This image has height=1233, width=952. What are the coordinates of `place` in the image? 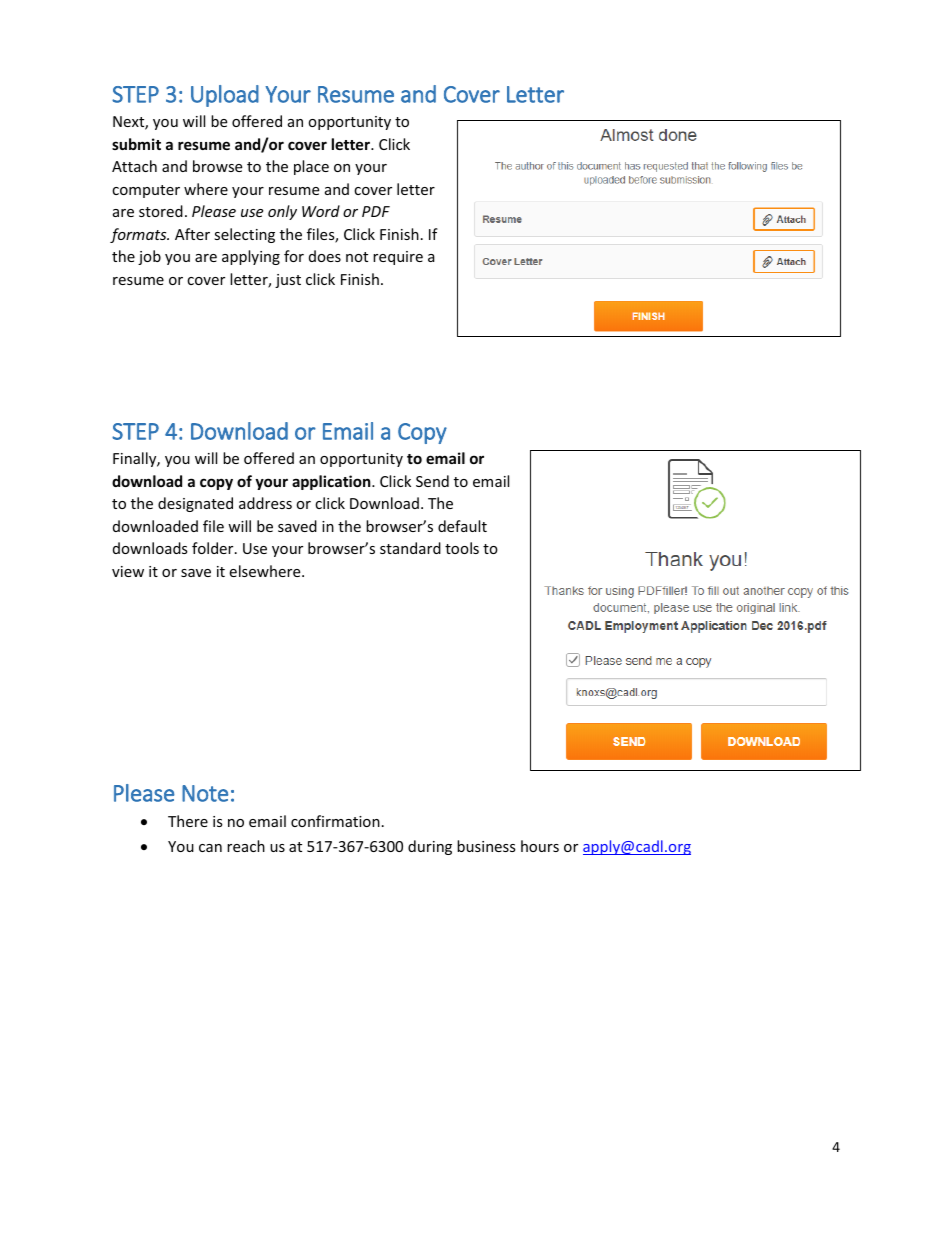 It's located at (311, 167).
